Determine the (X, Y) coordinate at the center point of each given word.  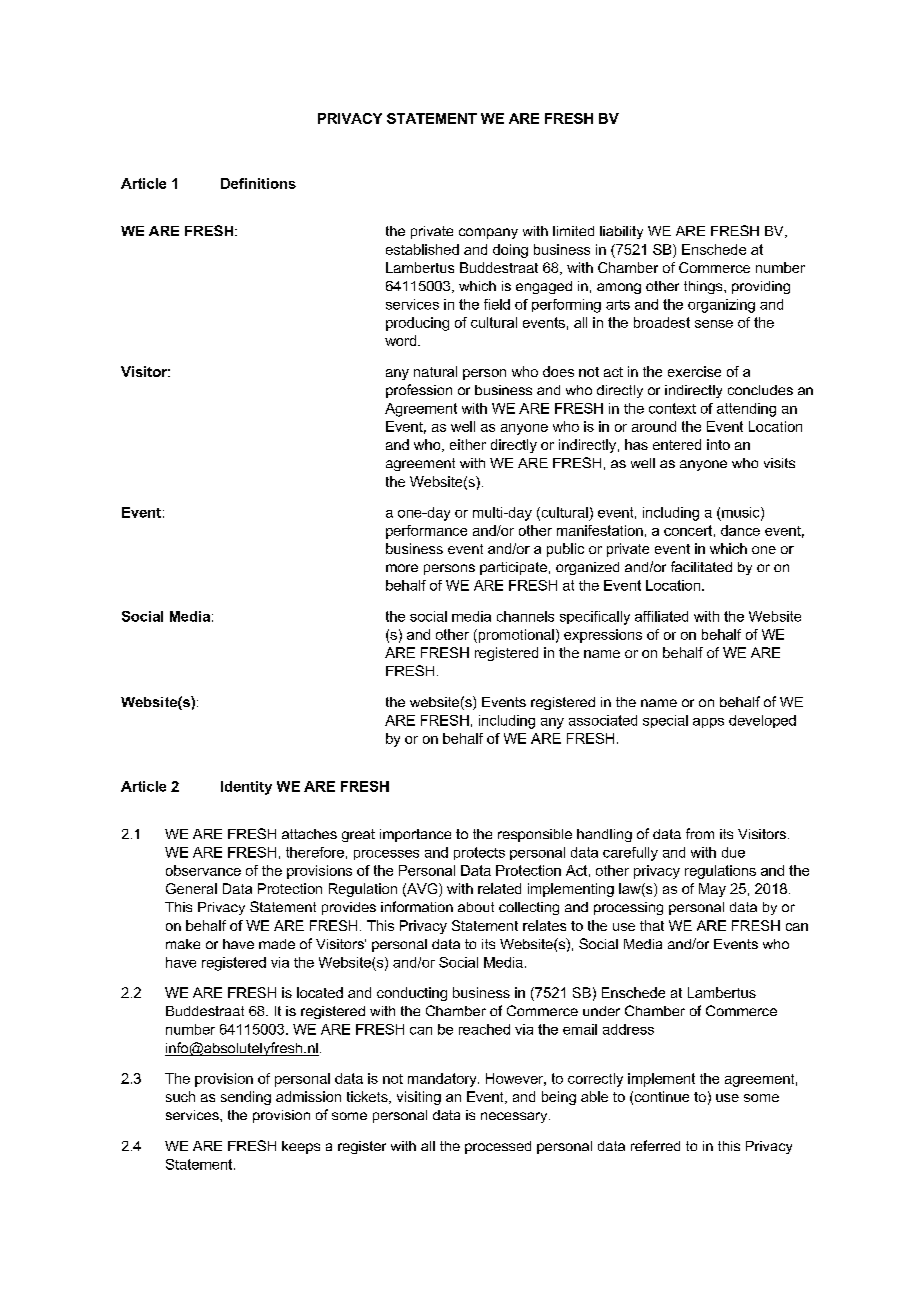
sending (246, 1098)
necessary (515, 1117)
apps (708, 723)
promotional (515, 636)
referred (655, 1145)
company (488, 233)
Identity (246, 788)
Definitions (258, 183)
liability (621, 232)
